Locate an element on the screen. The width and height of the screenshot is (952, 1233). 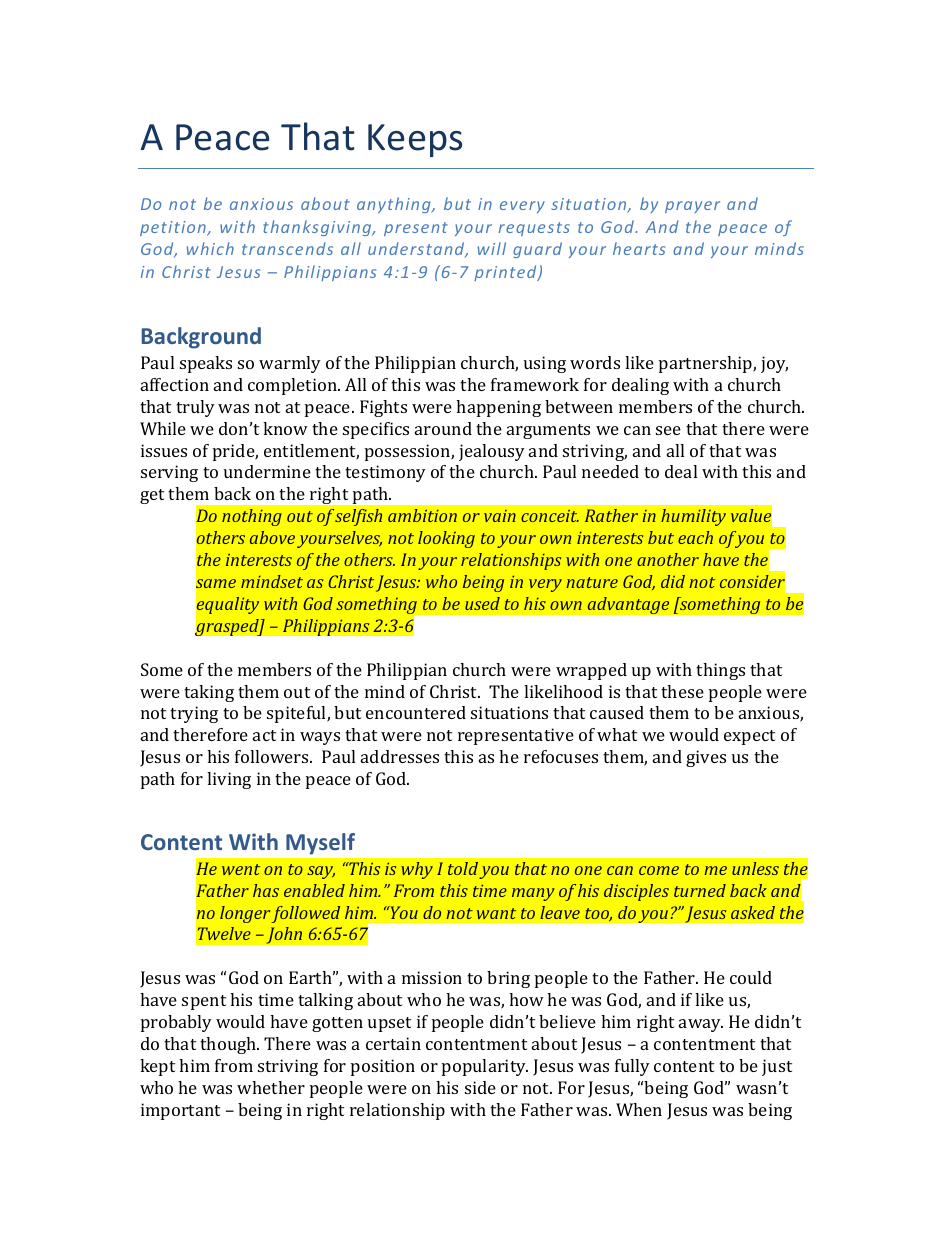
looking is located at coordinates (446, 539).
